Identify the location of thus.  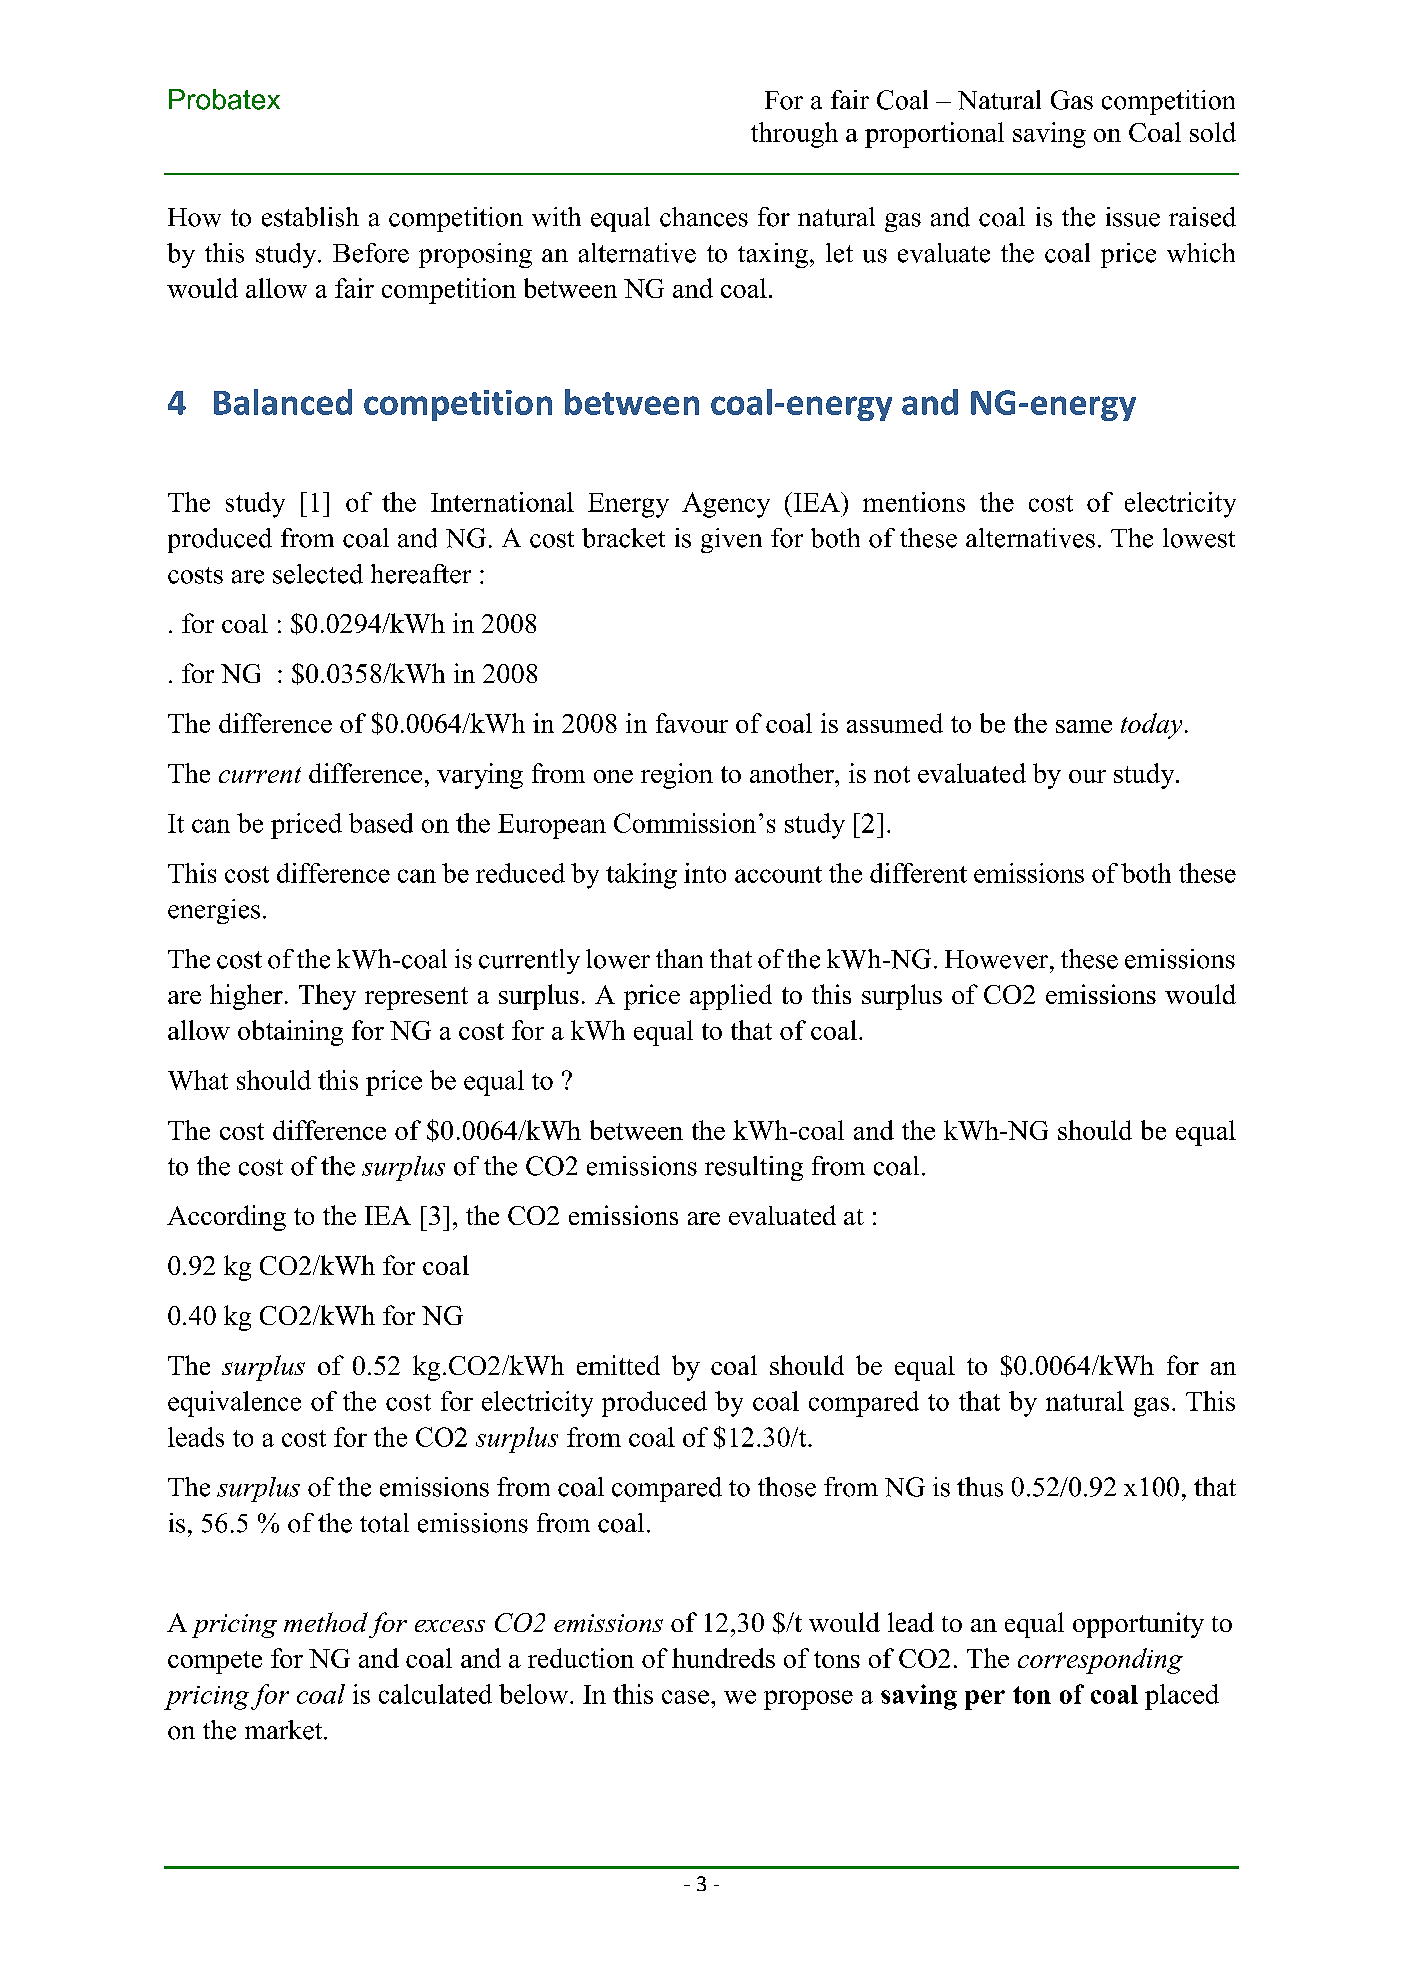
(980, 1487).
